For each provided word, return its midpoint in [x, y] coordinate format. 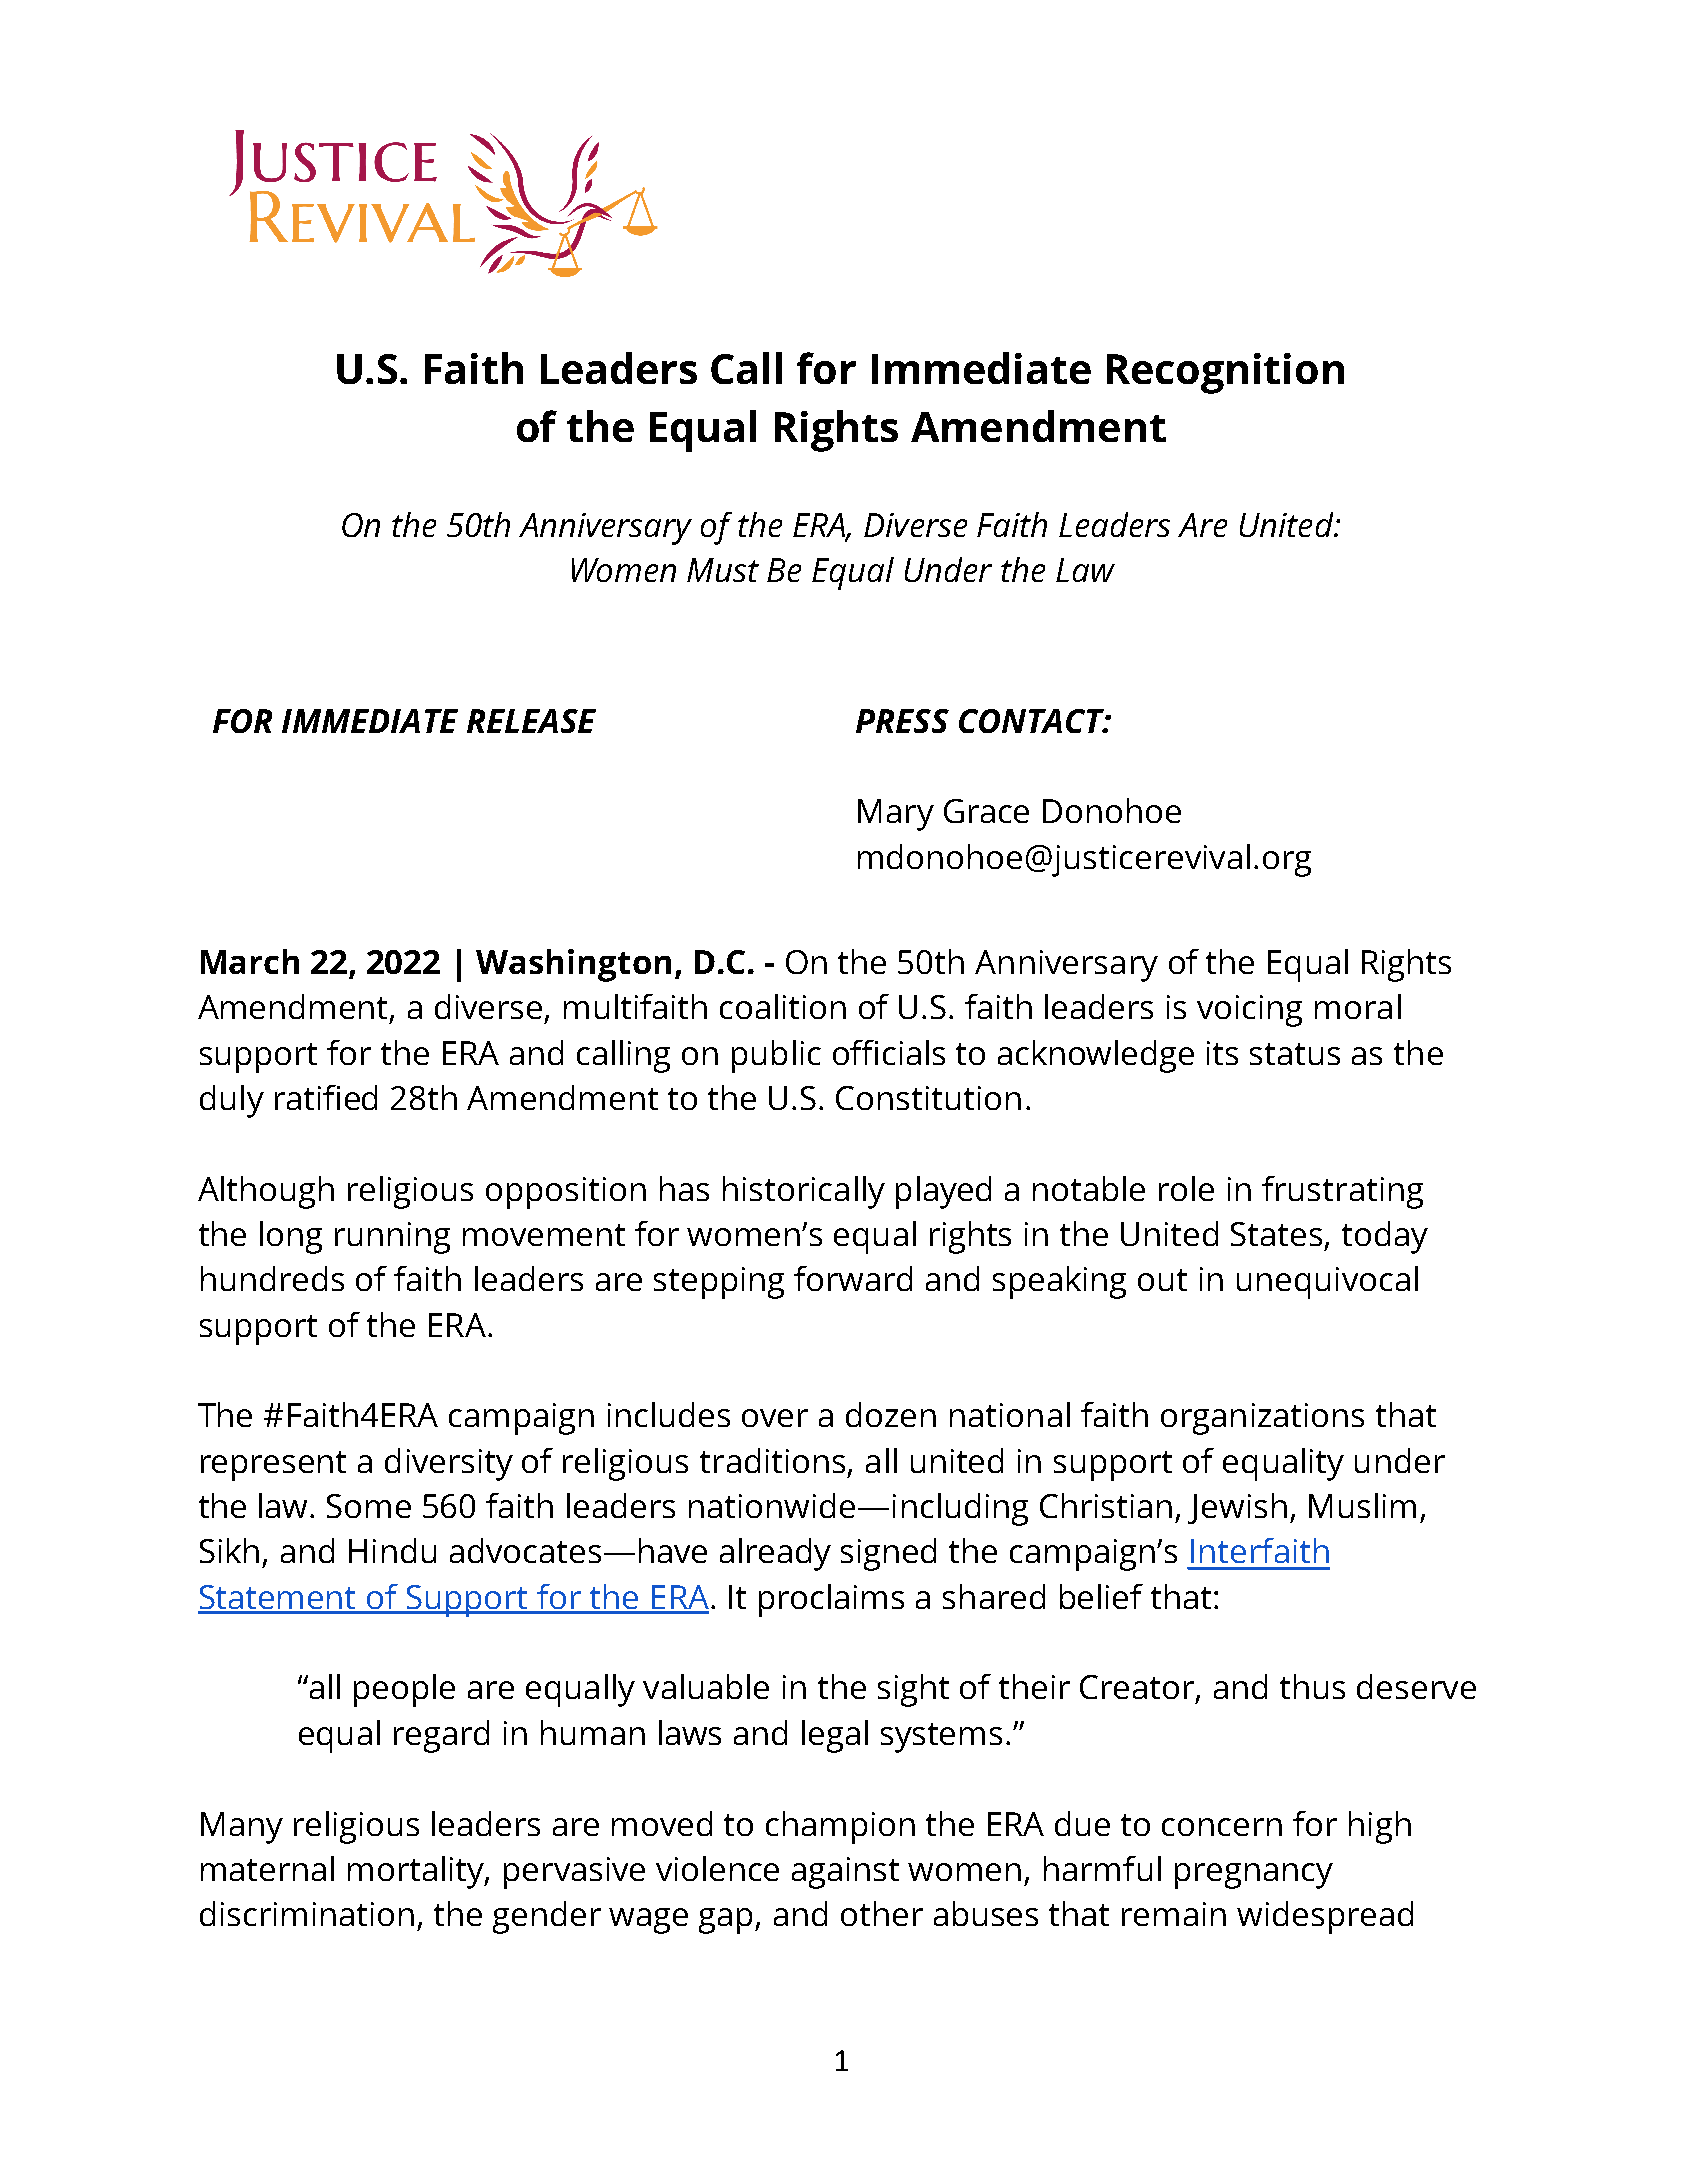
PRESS [902, 721]
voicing [1249, 1011]
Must [723, 570]
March [250, 961]
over [775, 1418]
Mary [896, 815]
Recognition [1225, 373]
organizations [1262, 1419]
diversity [449, 1464]
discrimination [307, 1913]
